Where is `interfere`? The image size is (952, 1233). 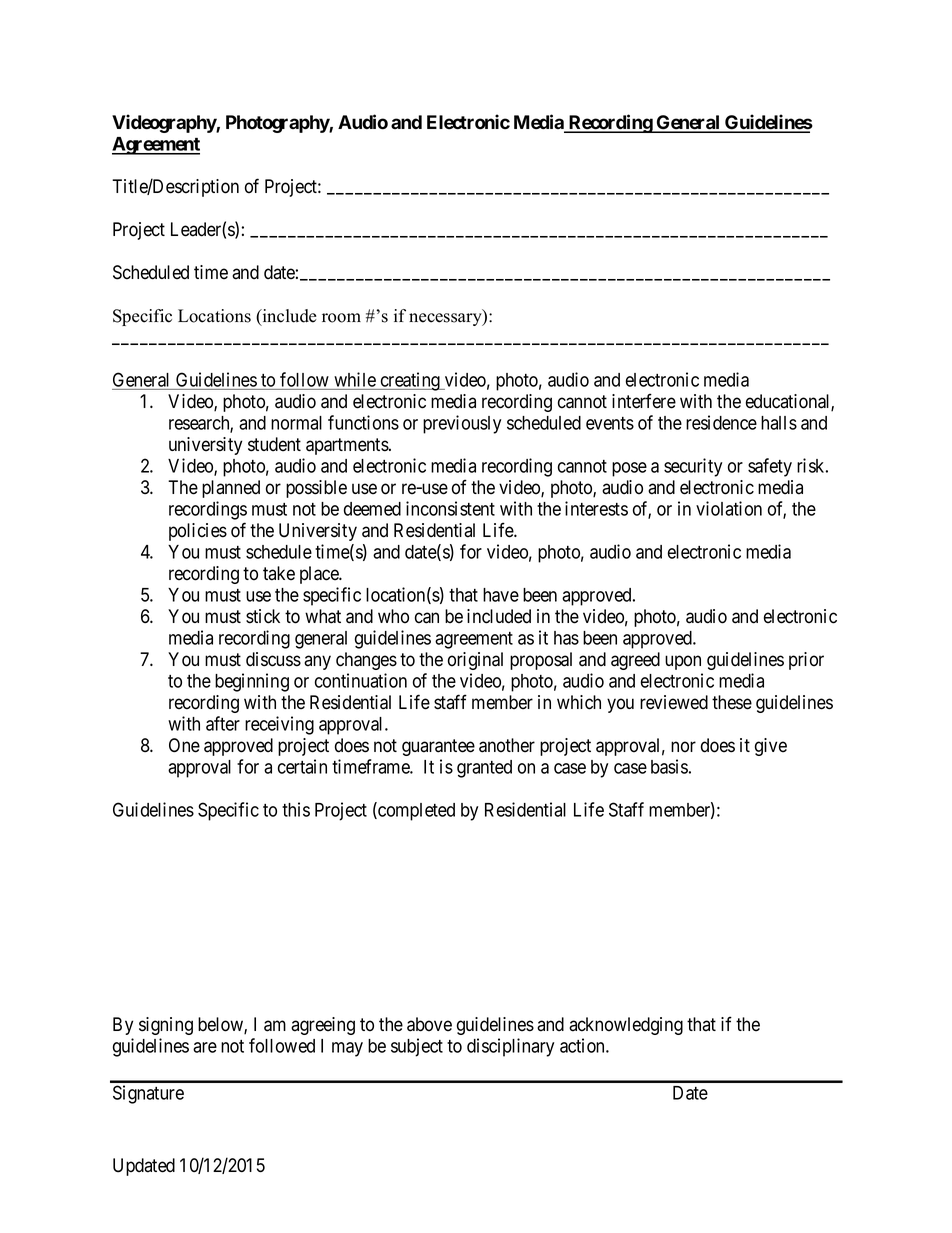
interfere is located at coordinates (644, 401).
